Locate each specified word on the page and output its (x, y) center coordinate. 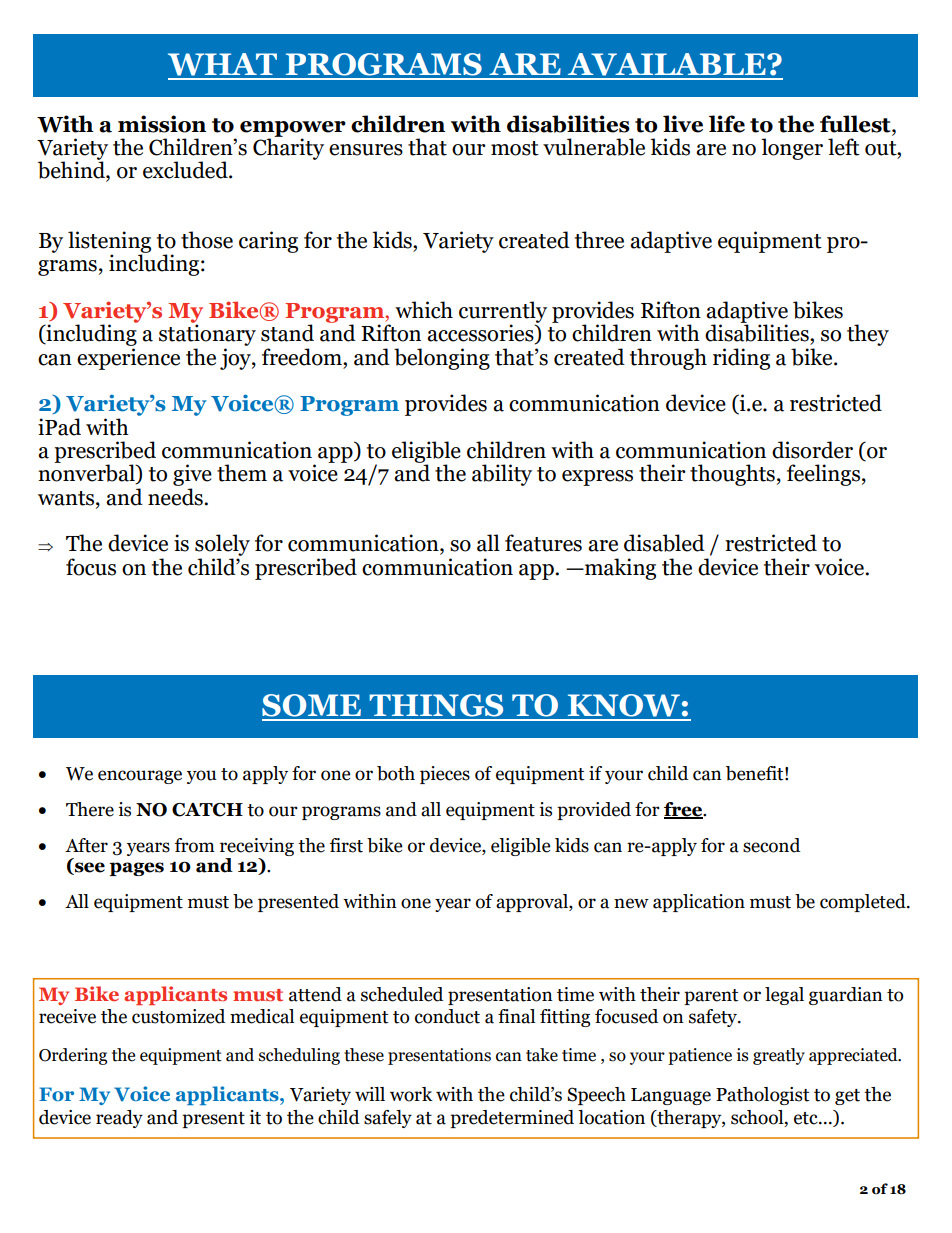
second (771, 845)
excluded (186, 170)
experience (128, 359)
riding (741, 359)
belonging (442, 359)
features (543, 543)
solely (222, 546)
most (515, 148)
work (411, 1094)
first (346, 845)
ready (119, 1119)
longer (792, 149)
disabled (664, 543)
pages (136, 869)
